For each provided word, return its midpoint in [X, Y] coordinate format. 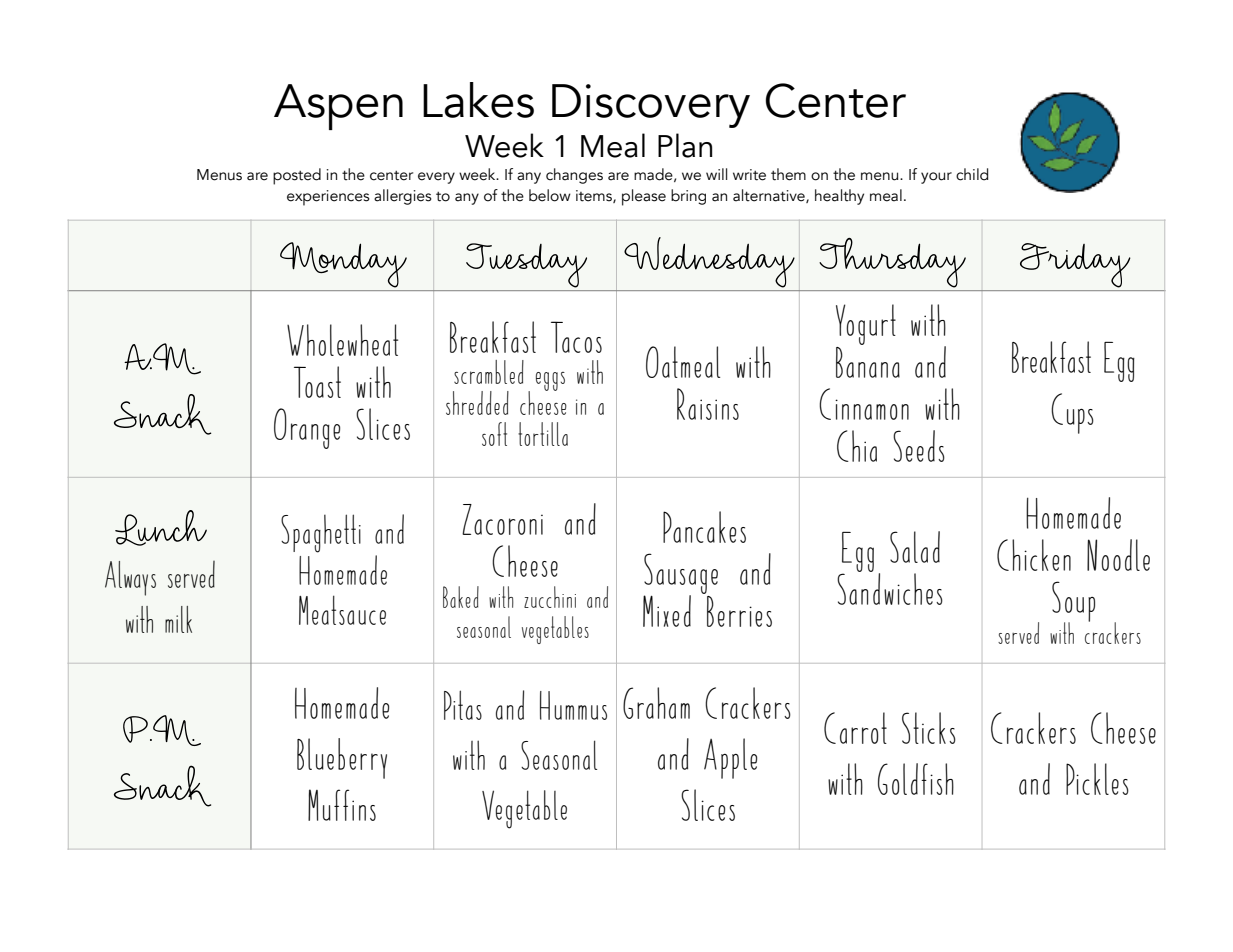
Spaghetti [321, 533]
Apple [730, 758]
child [972, 174]
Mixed [667, 611]
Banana [868, 361]
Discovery [651, 106]
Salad [915, 547]
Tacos [576, 337]
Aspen [338, 107]
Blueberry [342, 758]
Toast [317, 382]
